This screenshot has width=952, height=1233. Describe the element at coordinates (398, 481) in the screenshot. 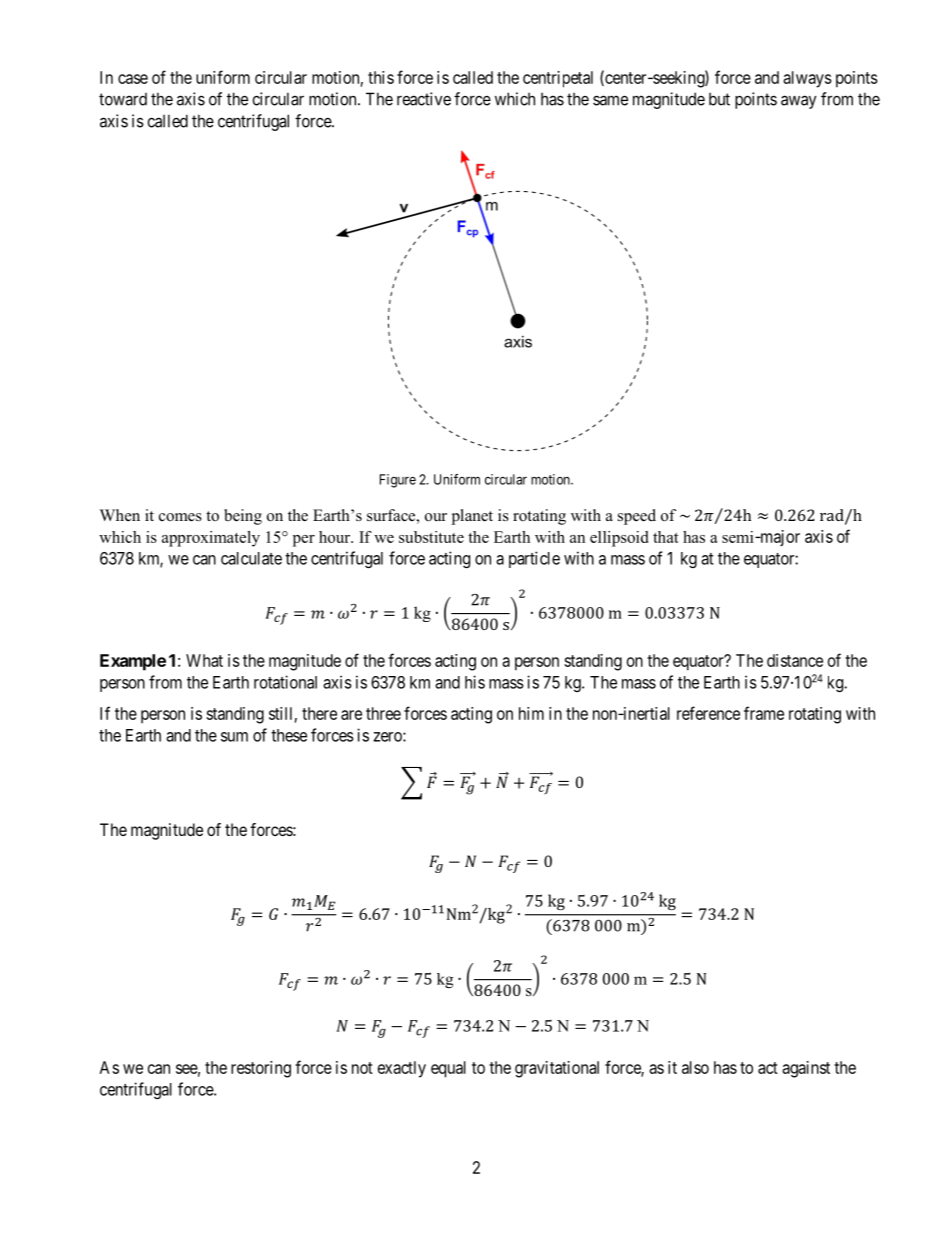

I see `Figure` at that location.
